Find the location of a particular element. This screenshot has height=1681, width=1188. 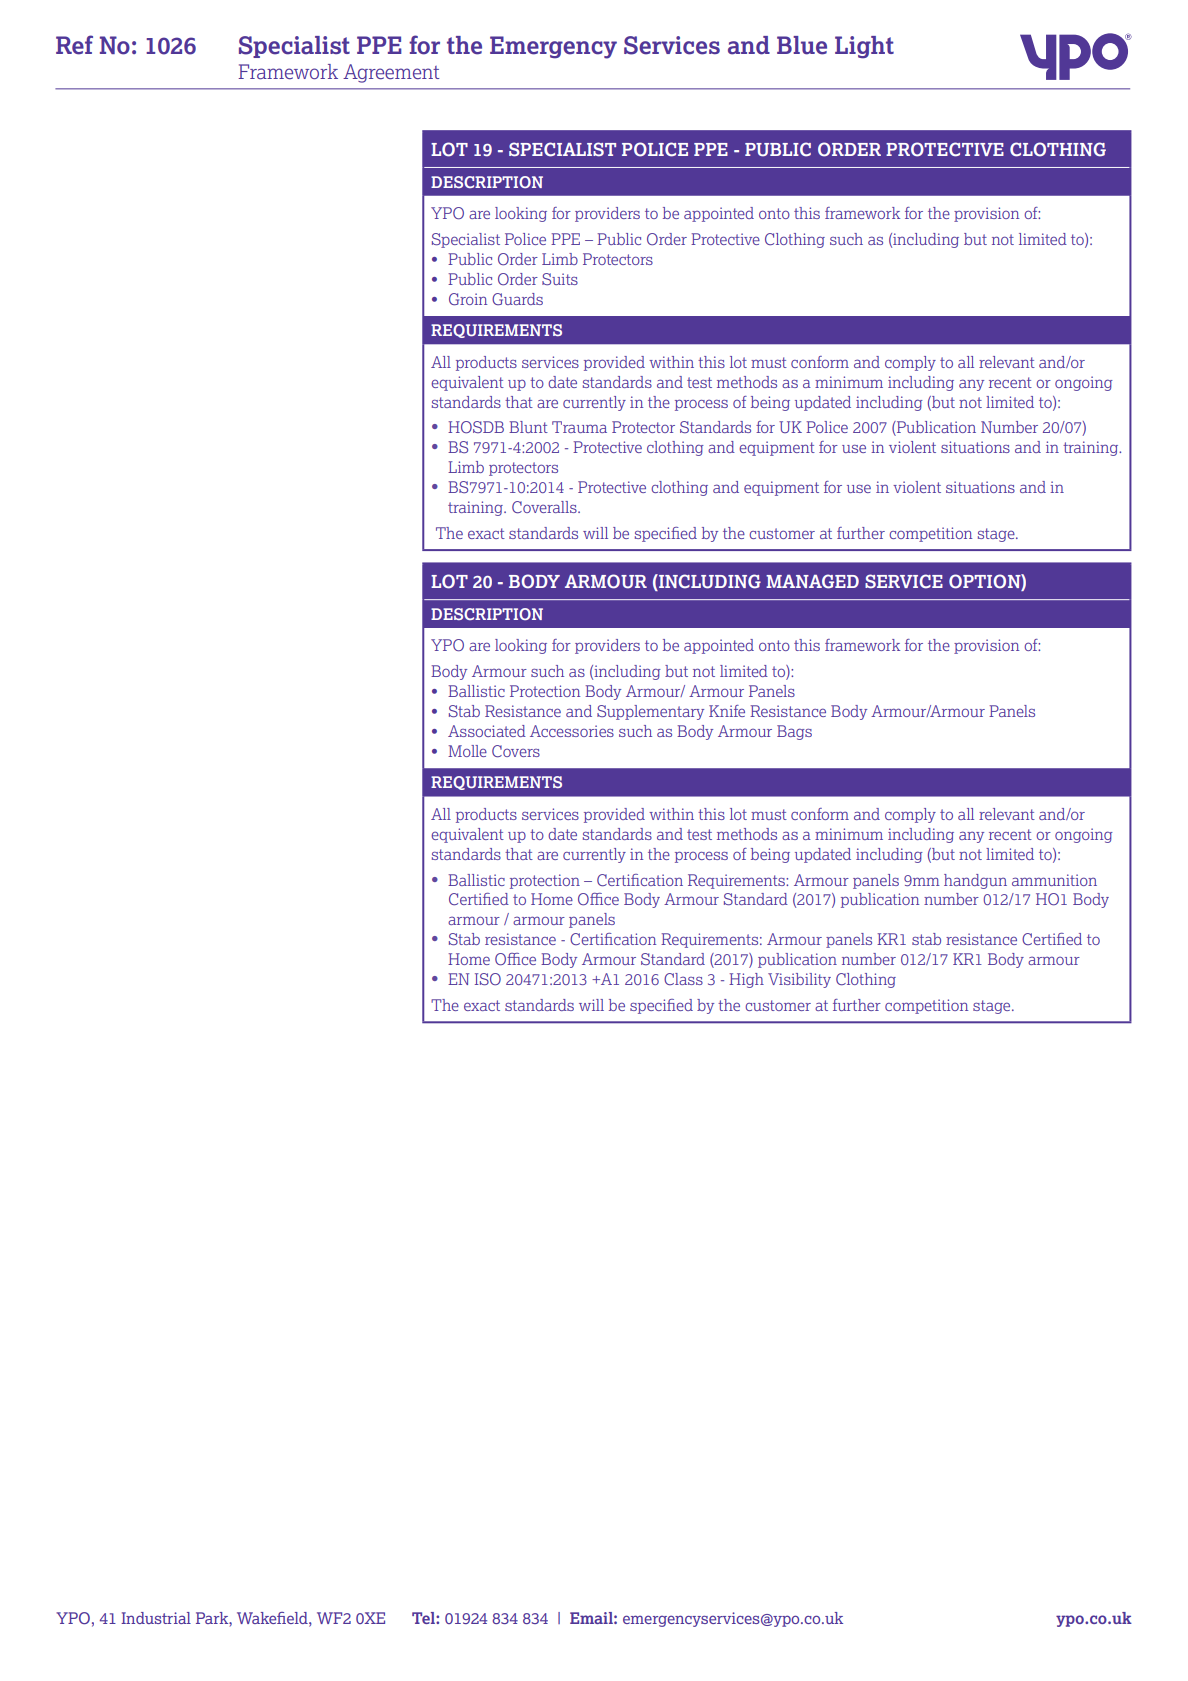

Ref is located at coordinates (74, 45).
